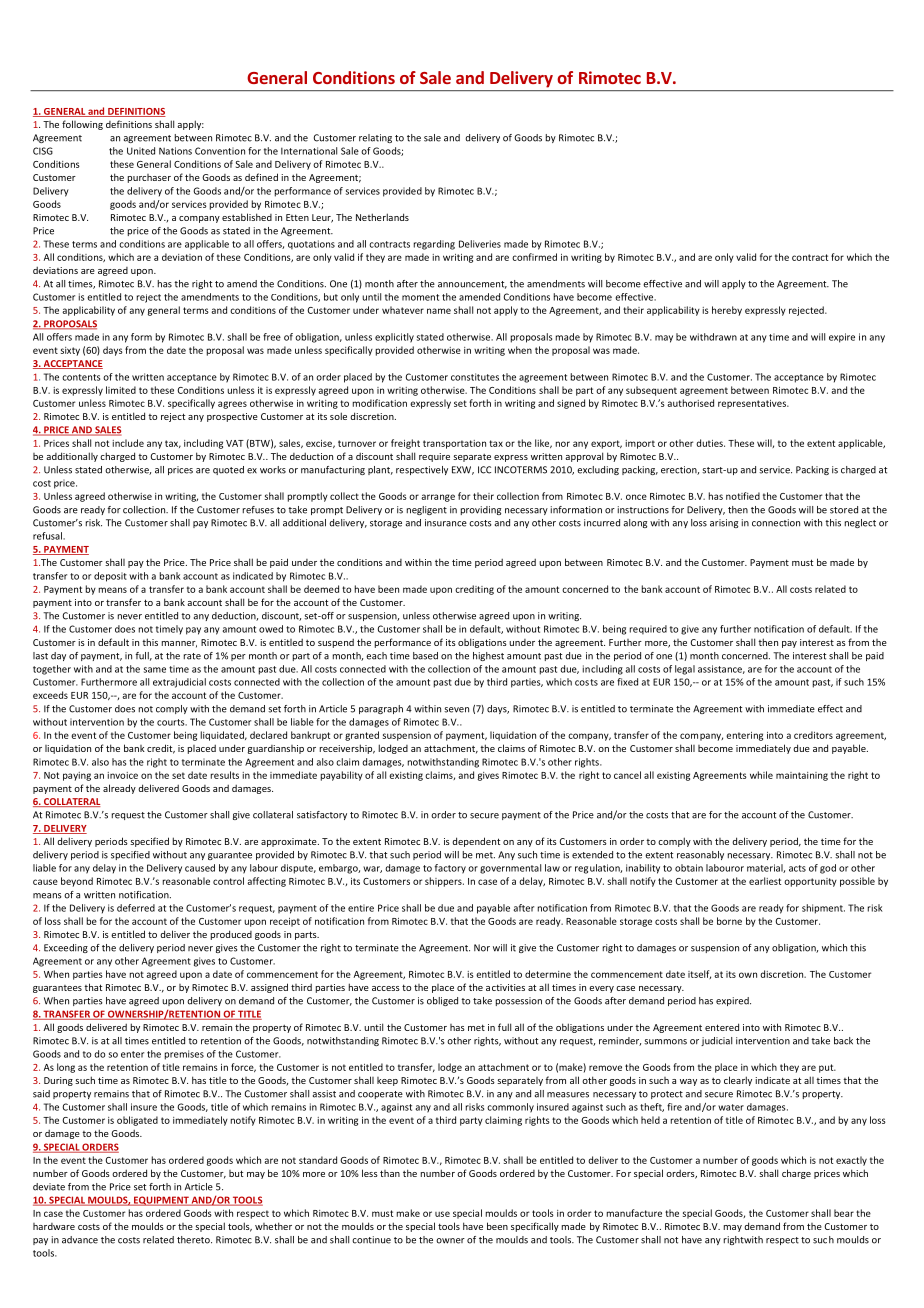 This document has height=1308, width=924. I want to click on hereby, so click(727, 311).
